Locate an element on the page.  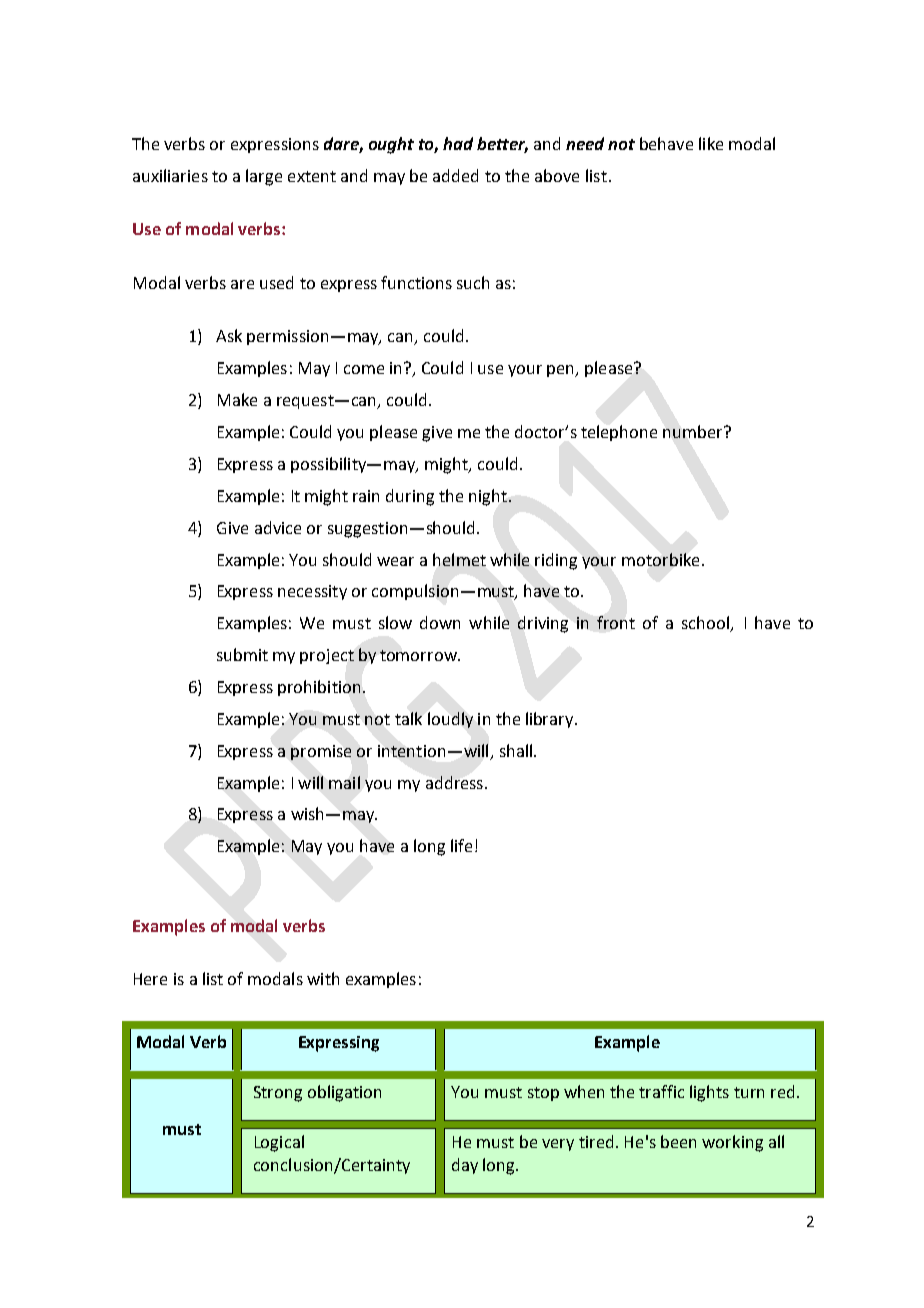
like is located at coordinates (711, 143).
